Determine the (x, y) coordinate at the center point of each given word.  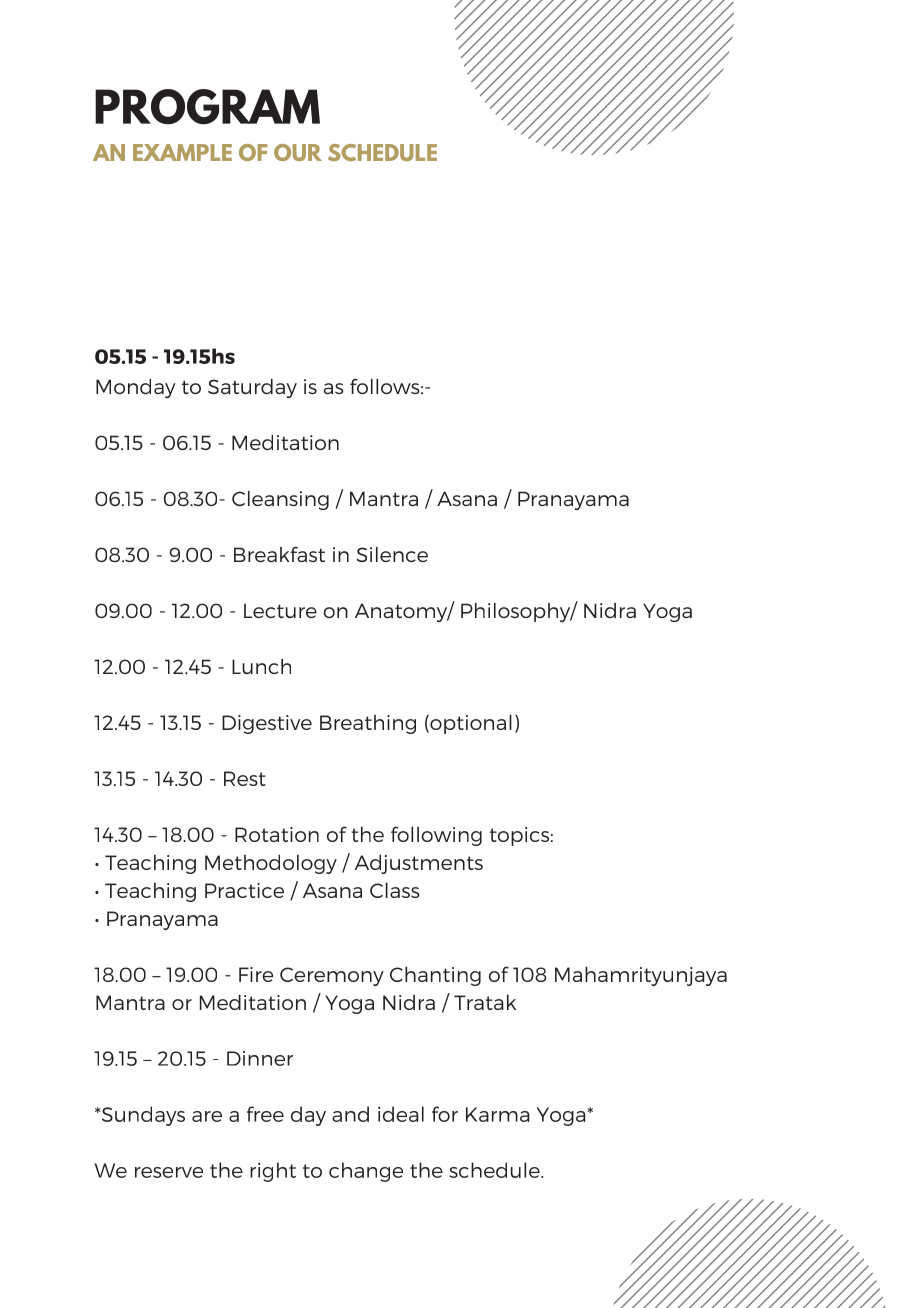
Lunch (261, 666)
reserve (169, 1172)
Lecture (280, 610)
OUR (298, 152)
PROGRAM (207, 107)
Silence (392, 554)
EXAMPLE (182, 152)
